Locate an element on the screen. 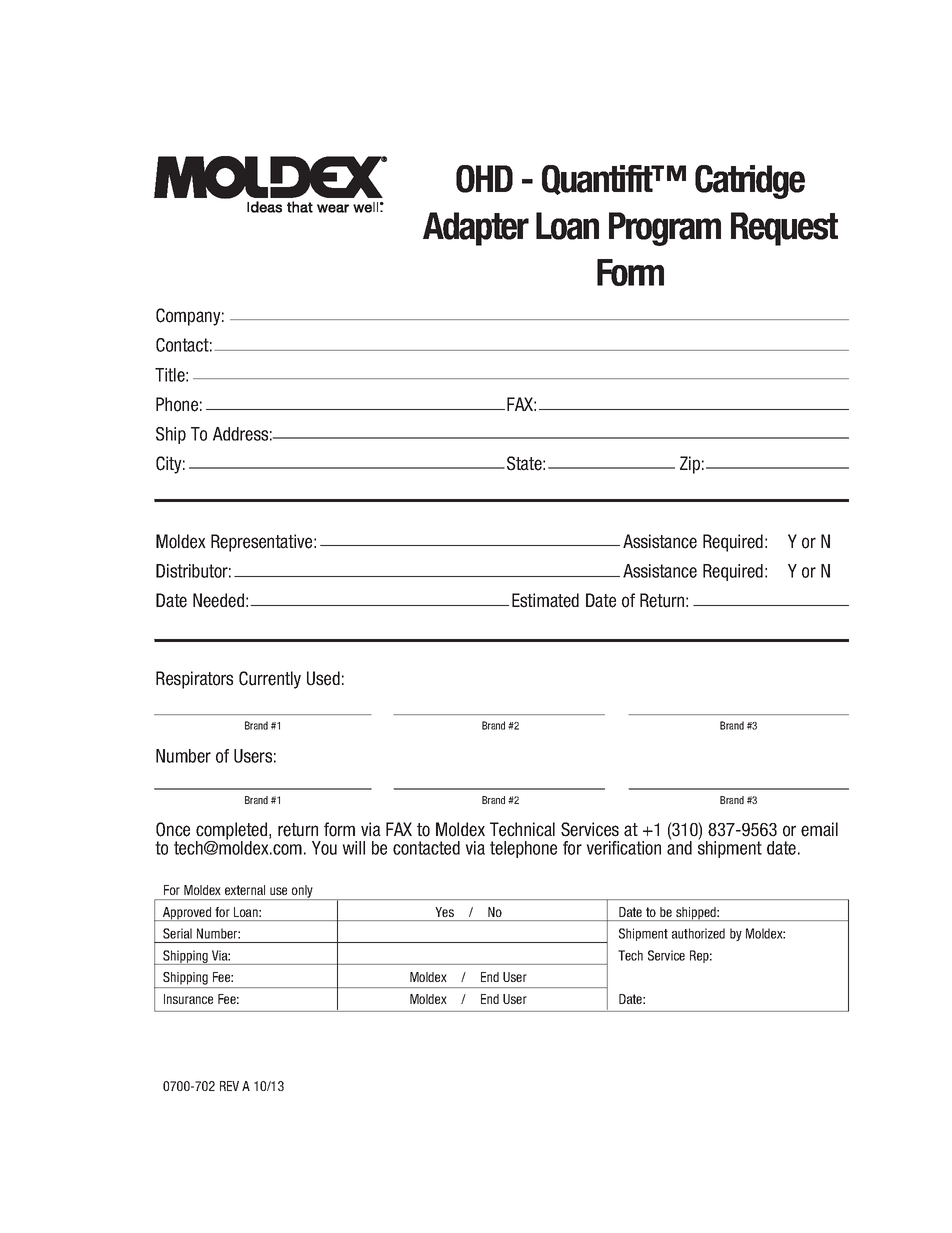  REV is located at coordinates (229, 1086).
